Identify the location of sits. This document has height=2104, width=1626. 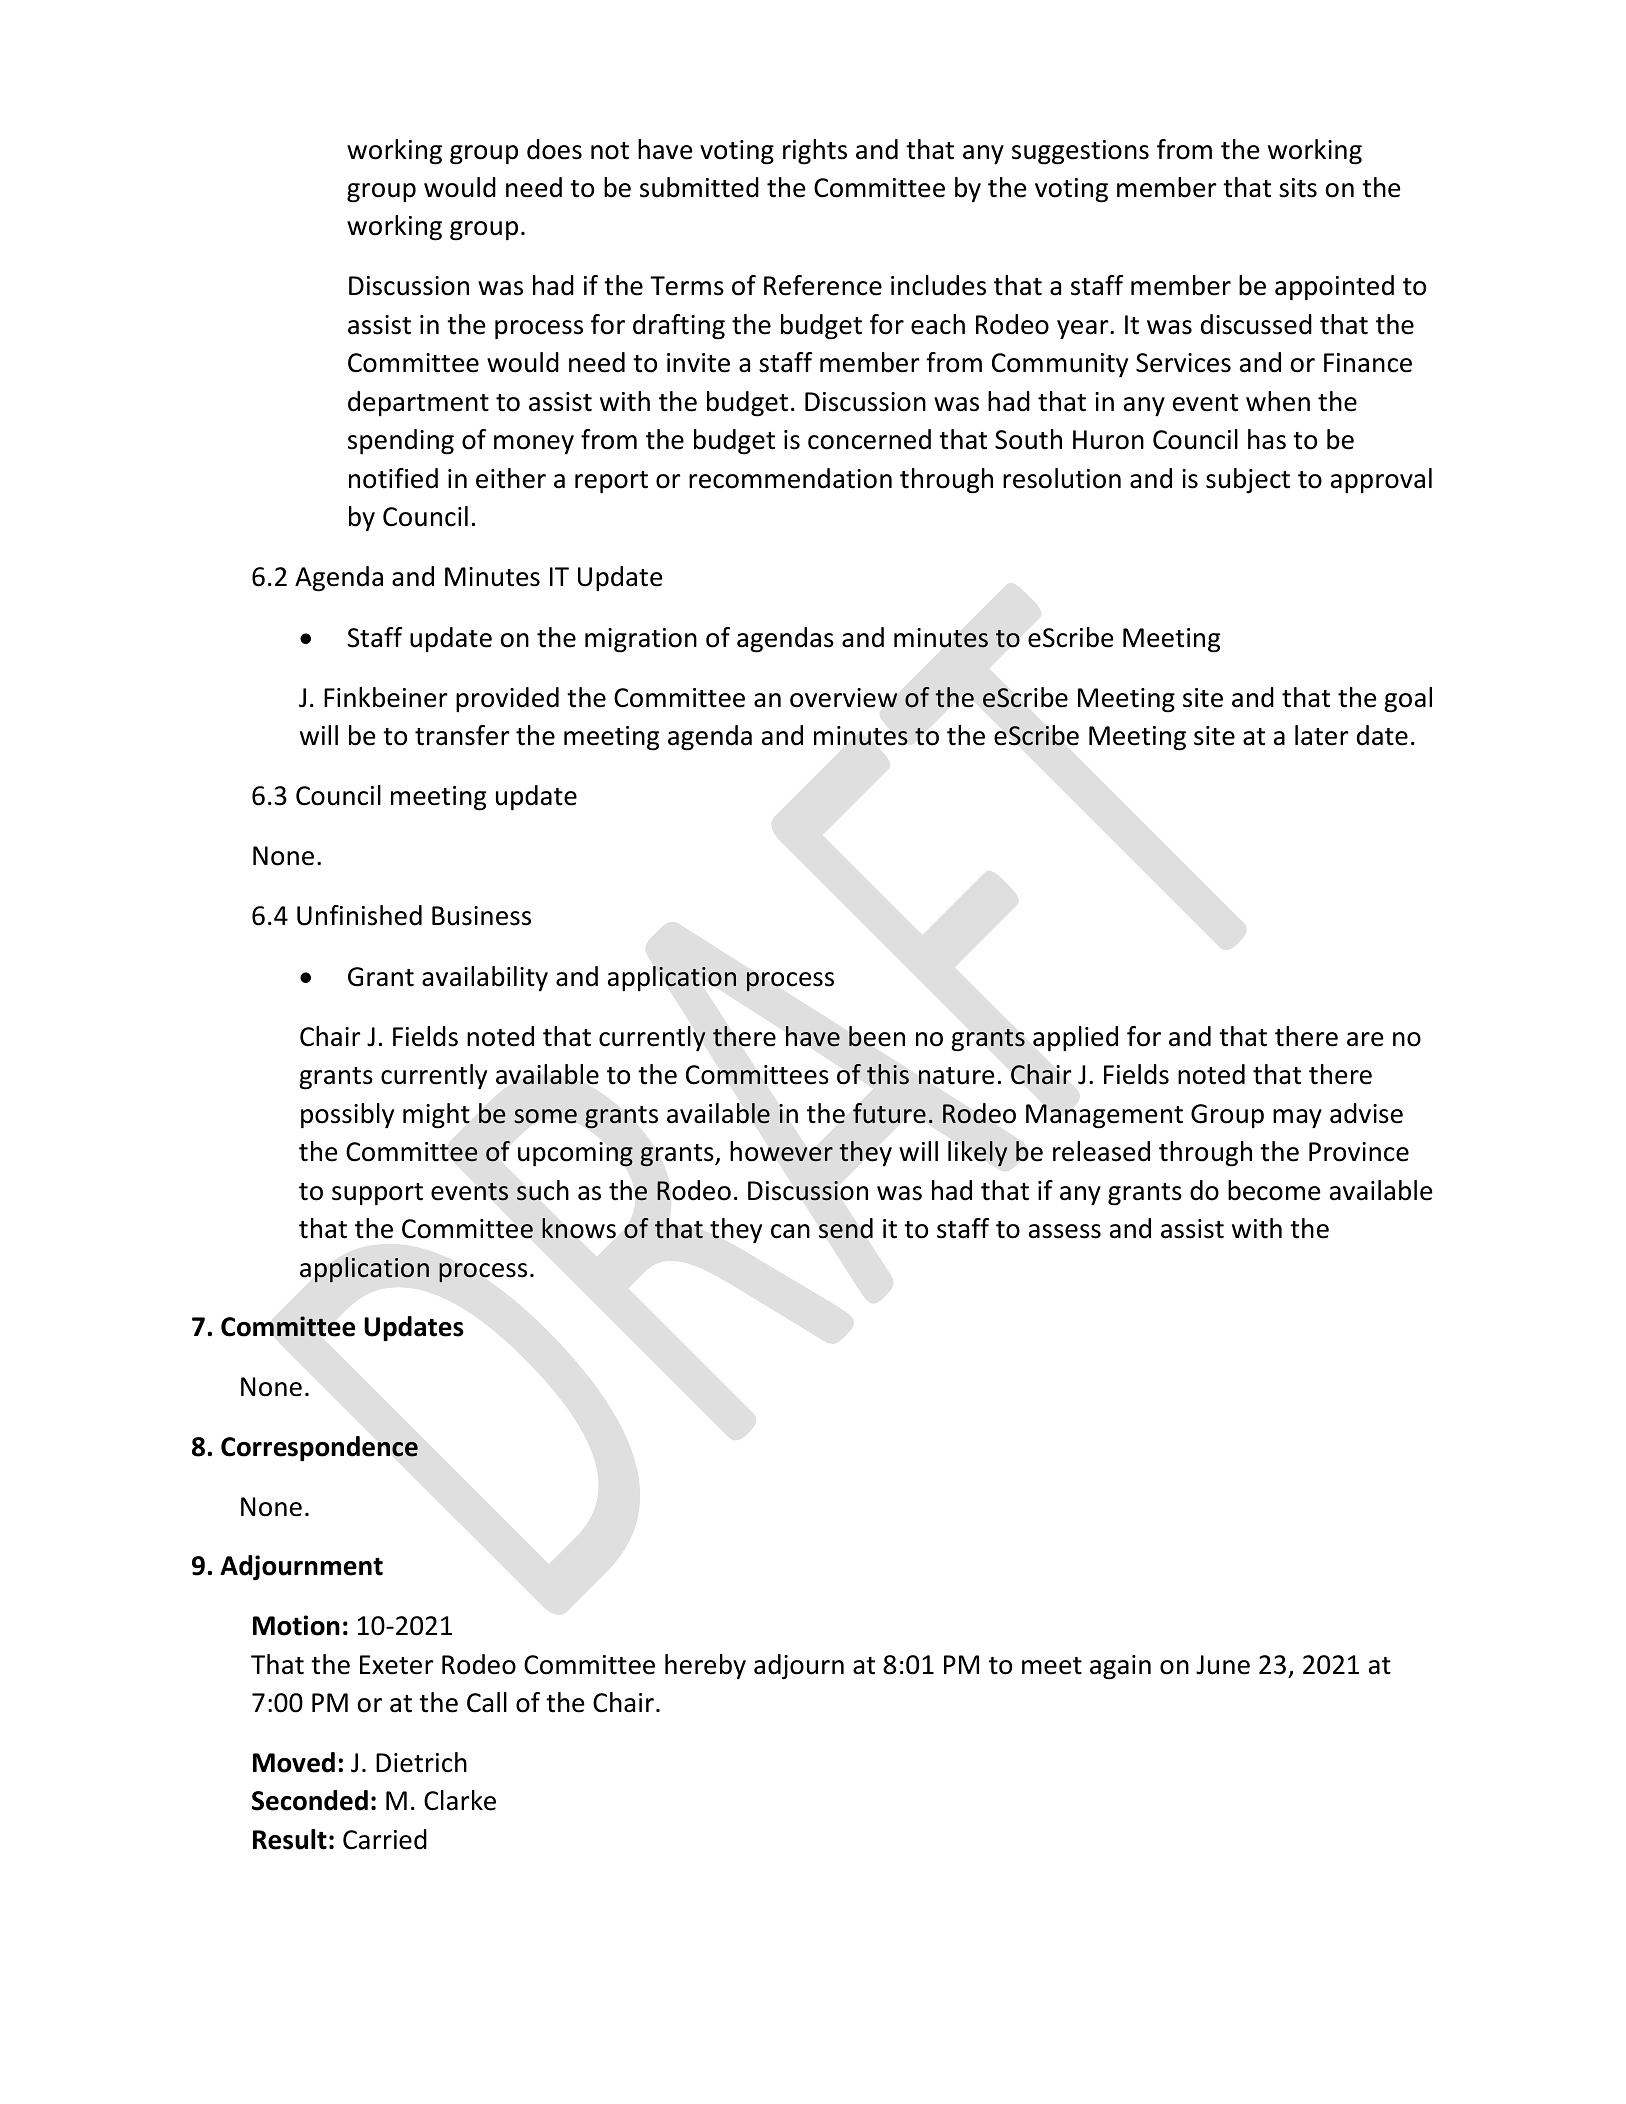
(1298, 188).
